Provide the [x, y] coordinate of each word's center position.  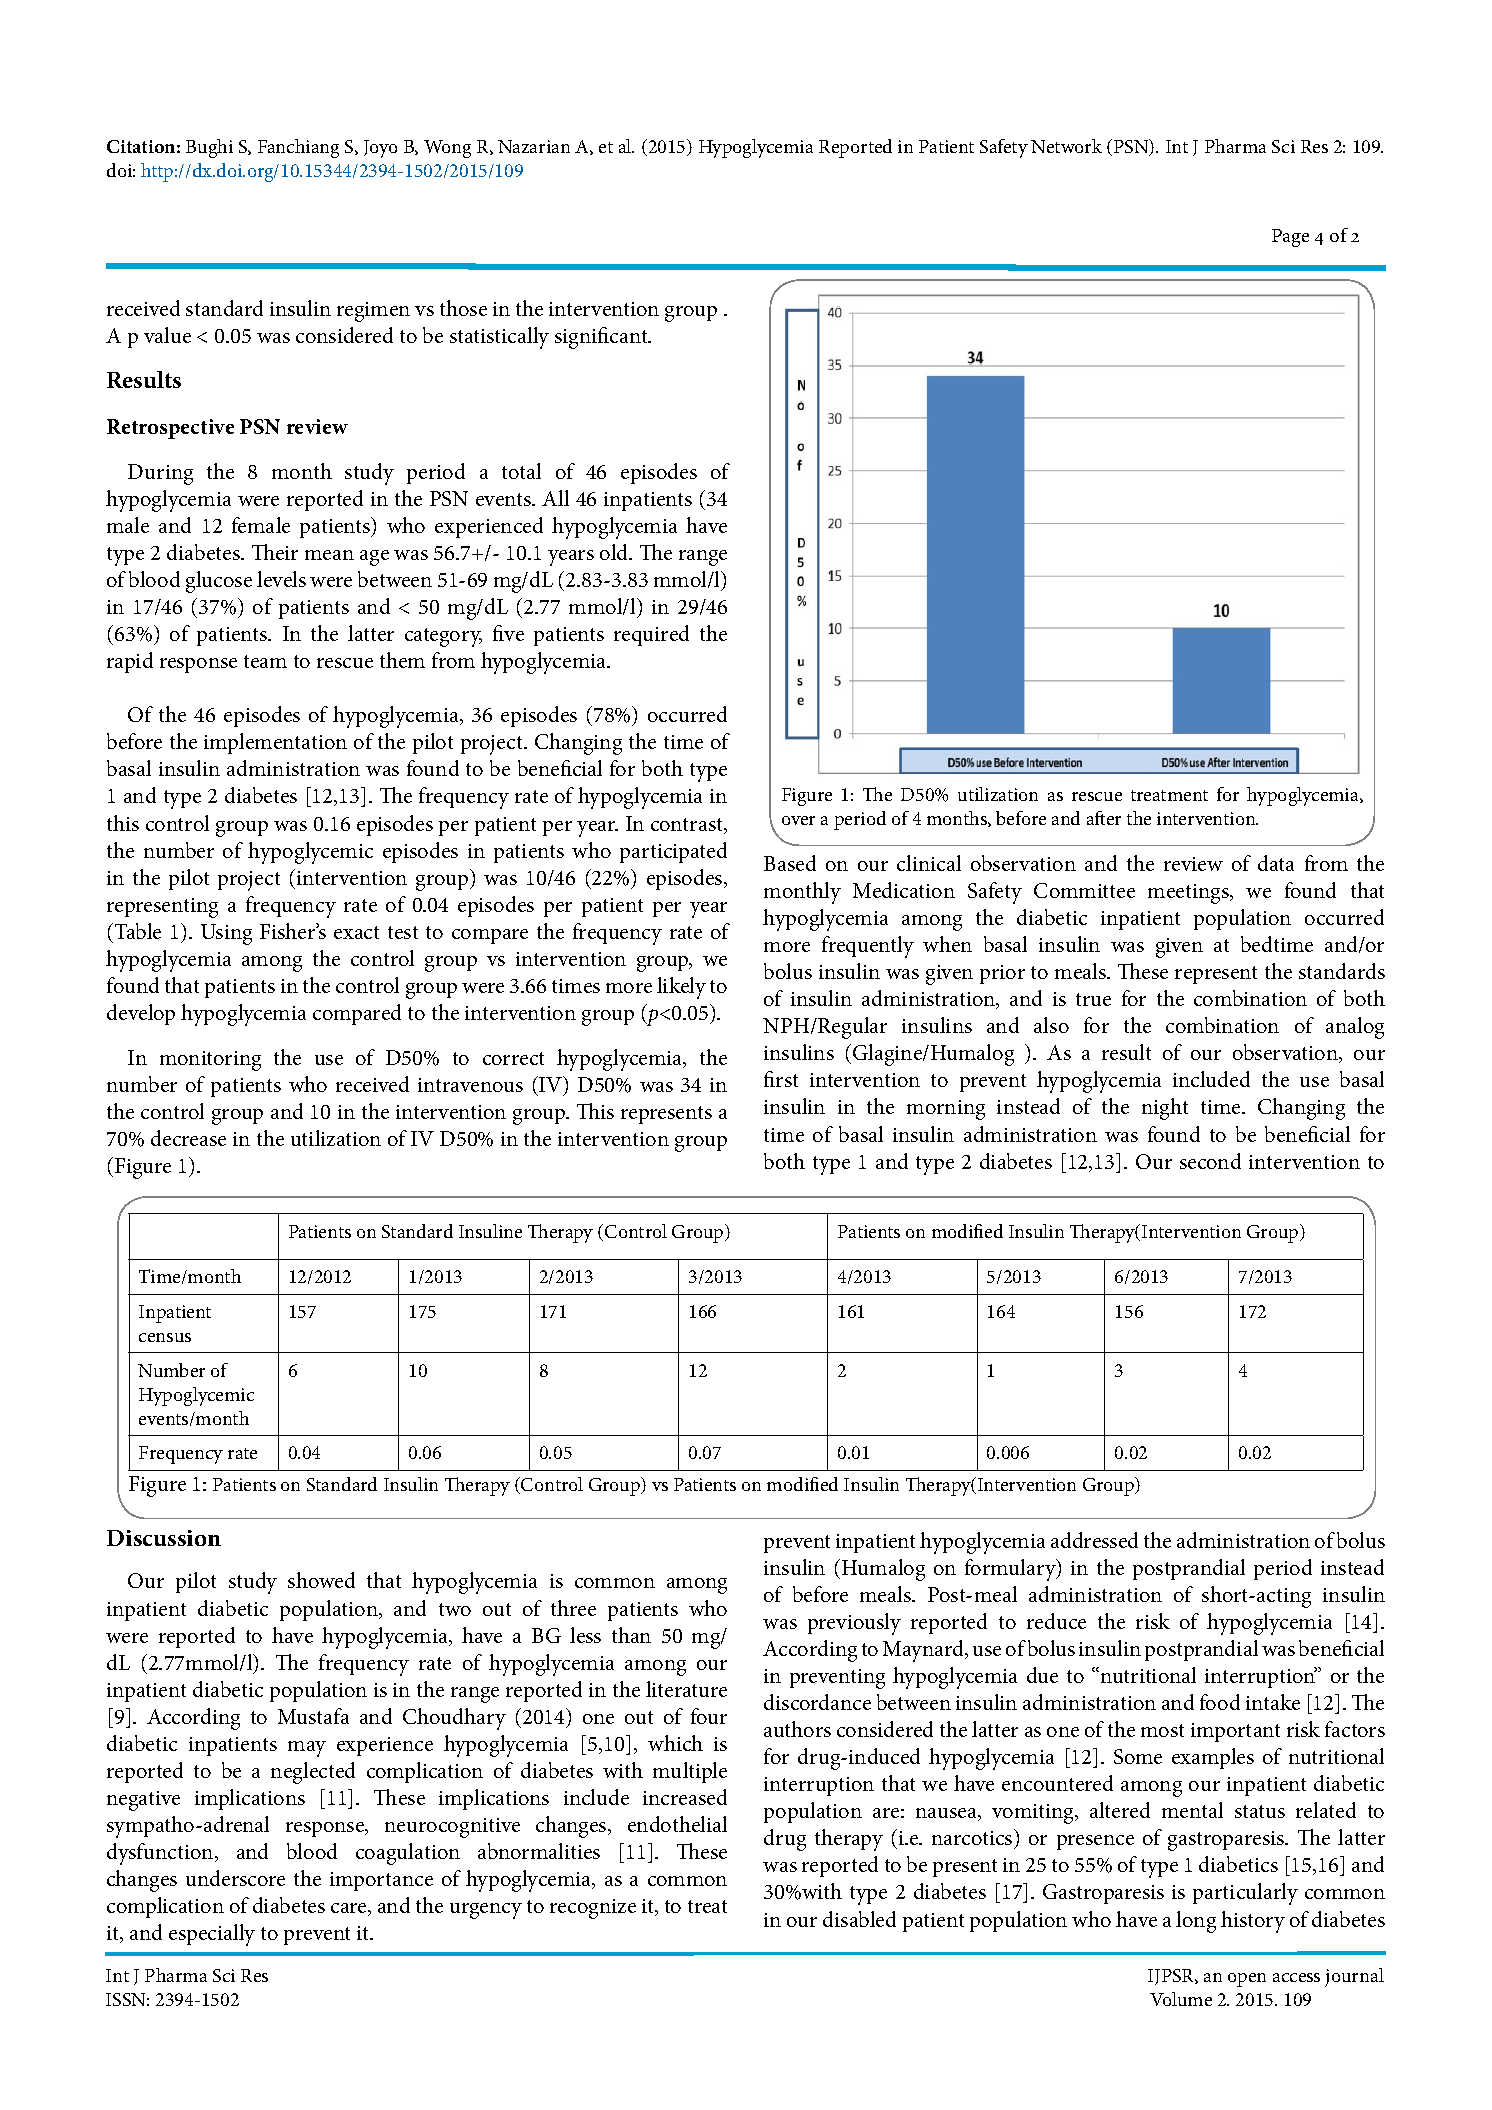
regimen [373, 312]
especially [212, 1935]
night [1165, 1109]
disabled [859, 1919]
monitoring [210, 1061]
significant [602, 338]
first [781, 1079]
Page [1290, 238]
